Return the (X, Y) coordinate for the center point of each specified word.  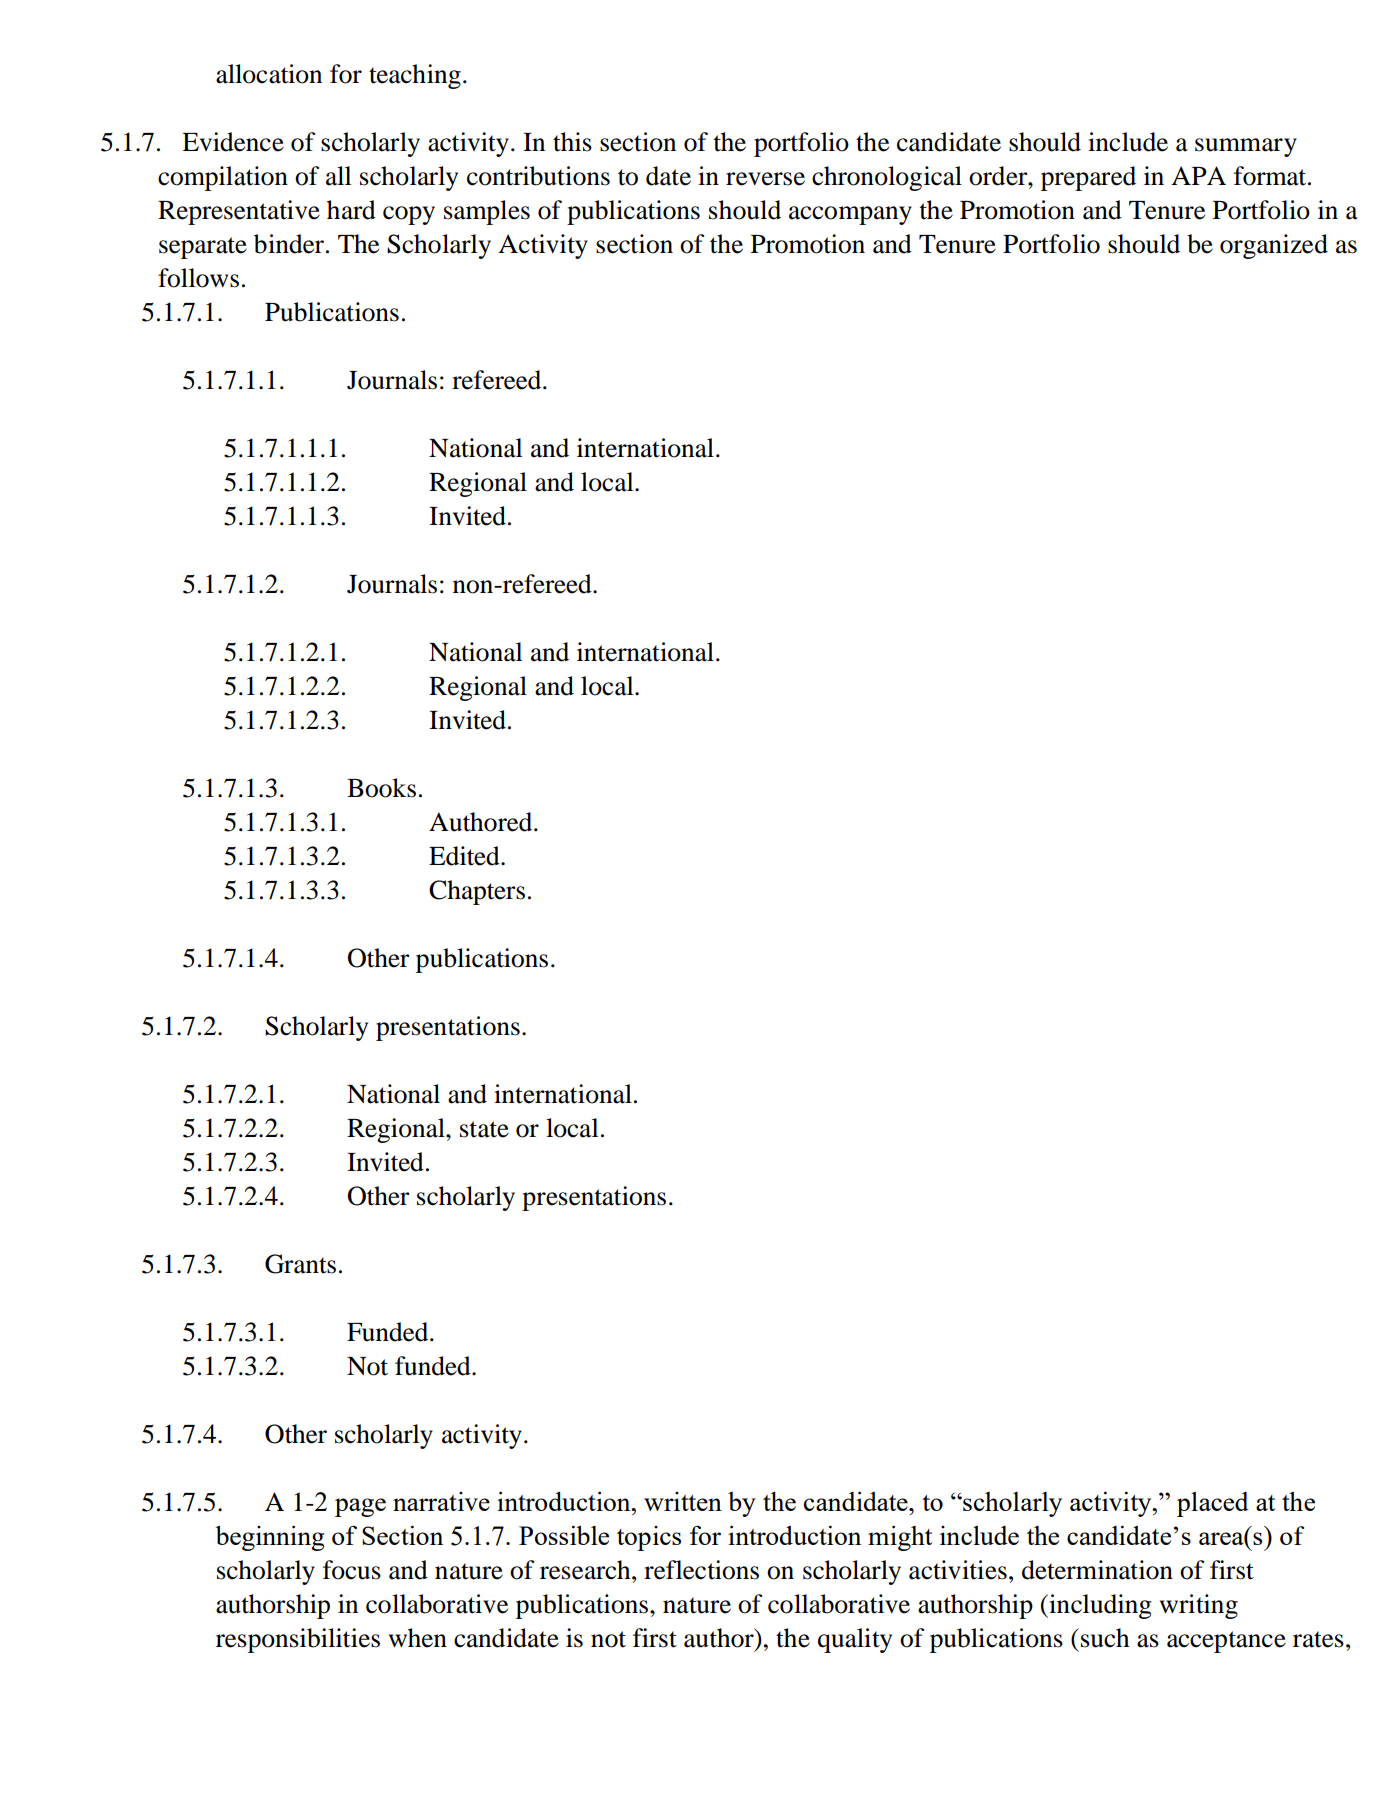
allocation (269, 74)
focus (352, 1570)
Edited (465, 856)
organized (1274, 246)
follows (198, 278)
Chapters (477, 892)
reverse (765, 179)
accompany (850, 215)
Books (381, 788)
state (484, 1129)
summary (1246, 147)
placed (1213, 1504)
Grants (300, 1264)
